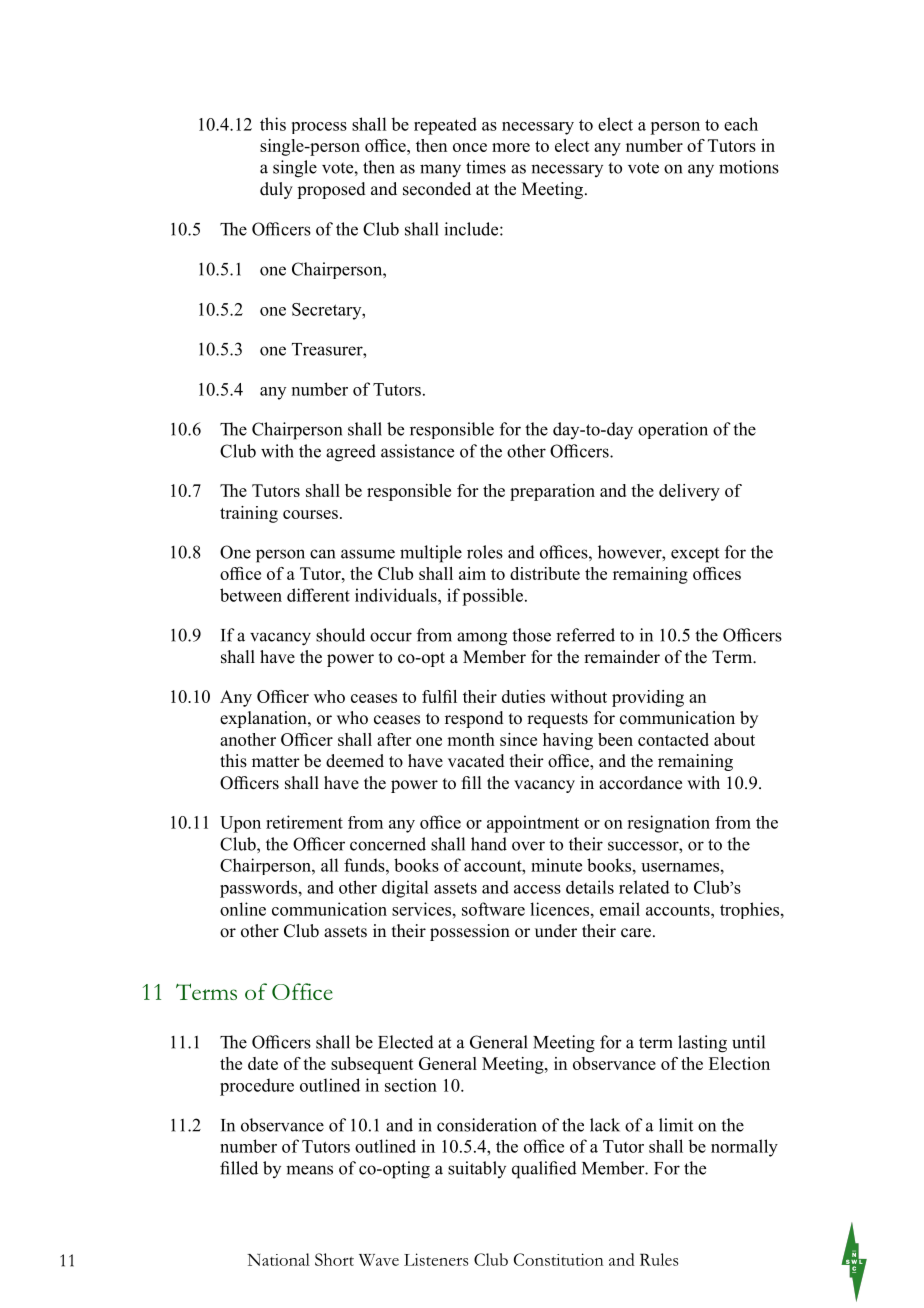 The height and width of the screenshot is (1308, 924). What do you see at coordinates (351, 453) in the screenshot?
I see `agreed` at bounding box center [351, 453].
